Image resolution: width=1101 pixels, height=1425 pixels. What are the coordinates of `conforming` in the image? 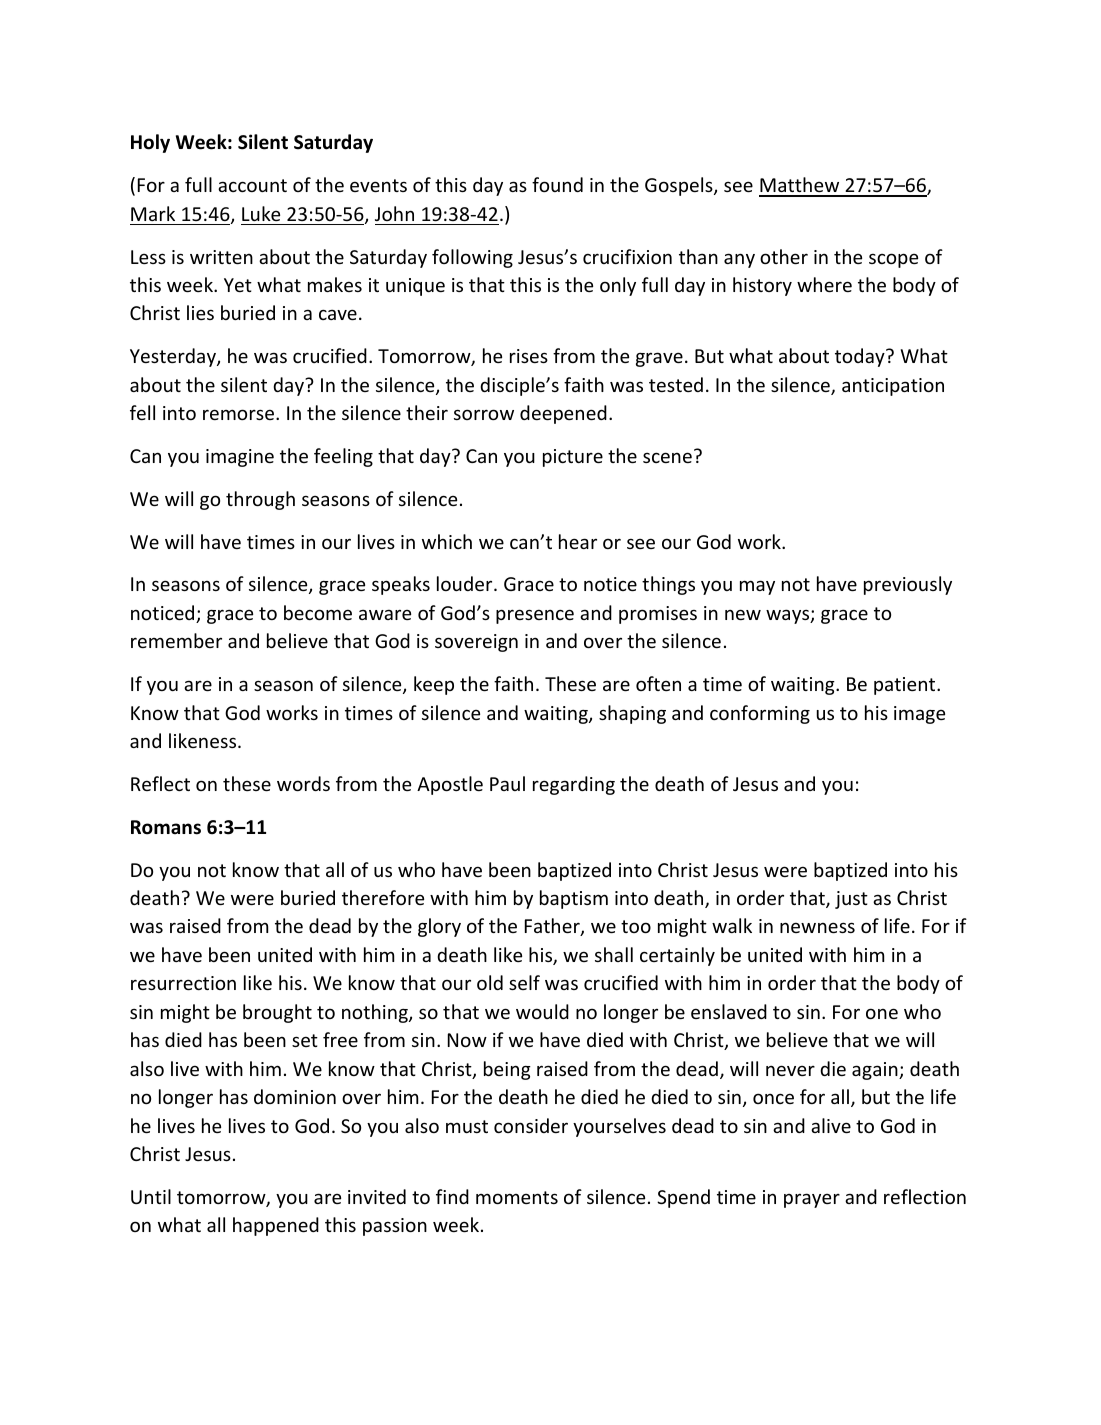 It's located at (760, 714).
